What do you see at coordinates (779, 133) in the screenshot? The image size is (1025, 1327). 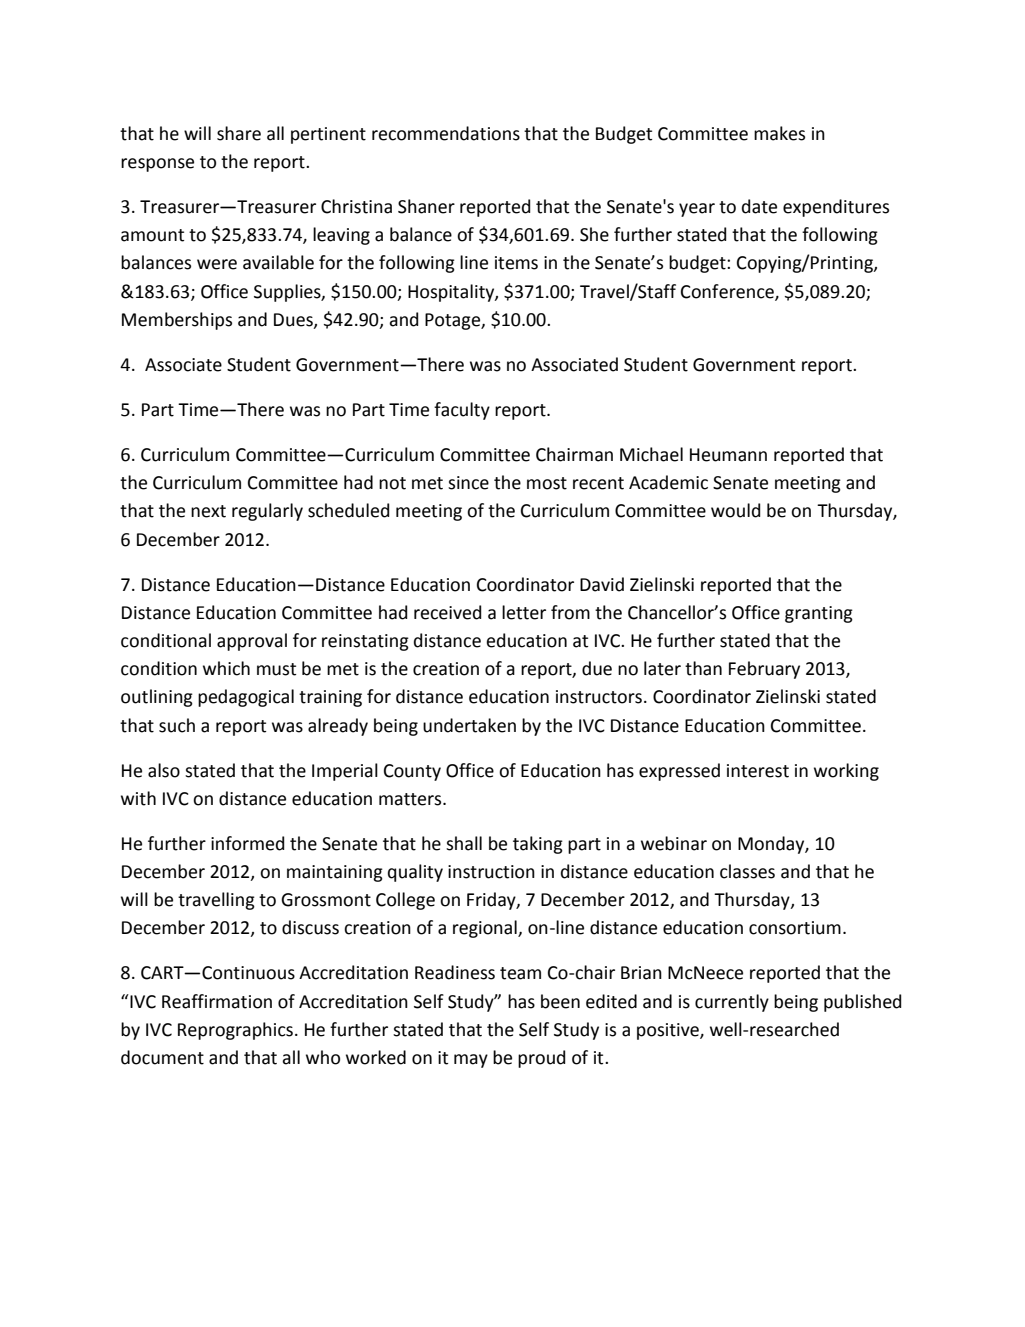 I see `makes` at bounding box center [779, 133].
